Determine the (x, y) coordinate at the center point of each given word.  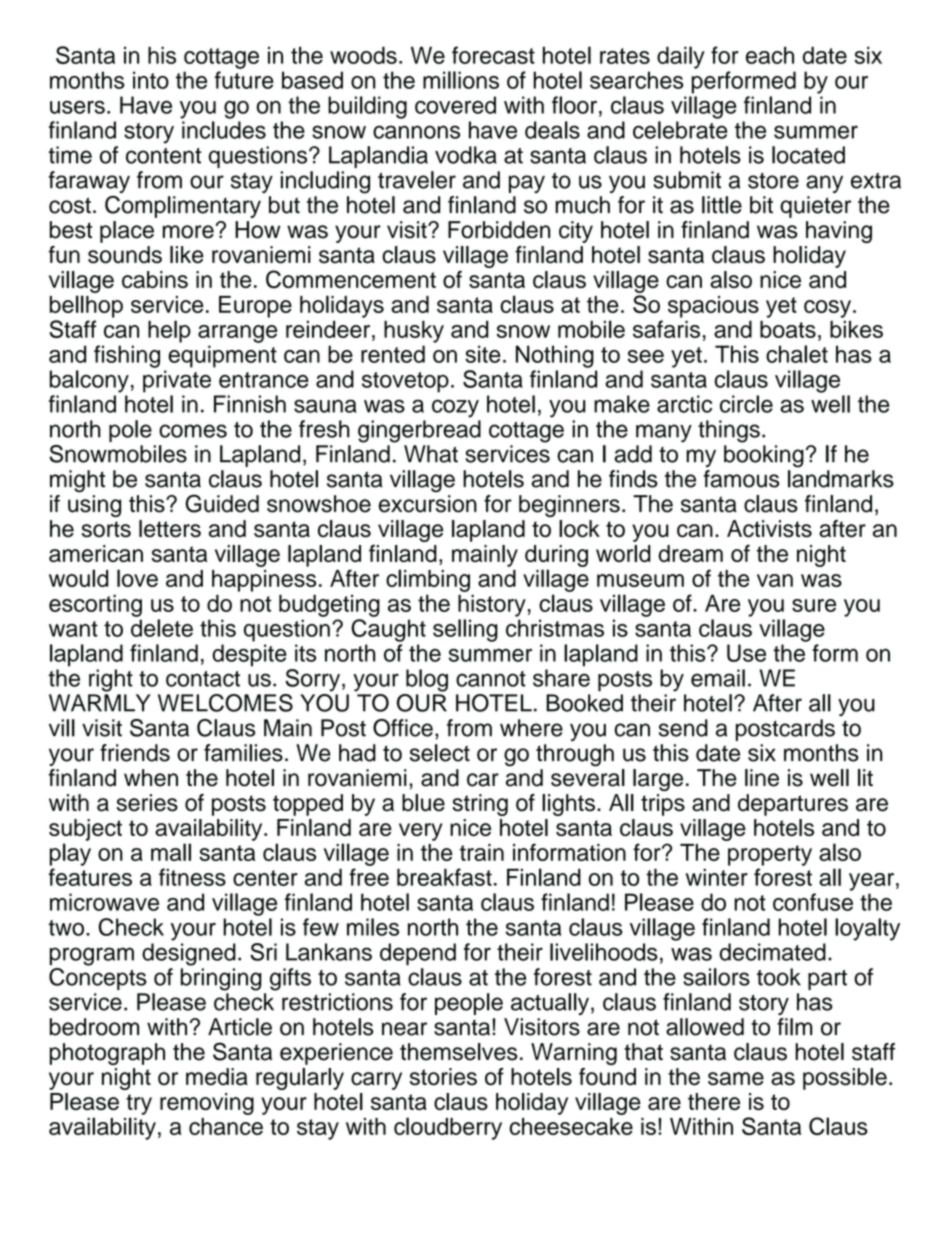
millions (461, 80)
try (139, 1104)
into (151, 80)
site (483, 354)
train (482, 852)
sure (814, 605)
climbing (428, 580)
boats (788, 329)
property (770, 855)
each (770, 55)
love (137, 578)
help (169, 331)
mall (171, 852)
